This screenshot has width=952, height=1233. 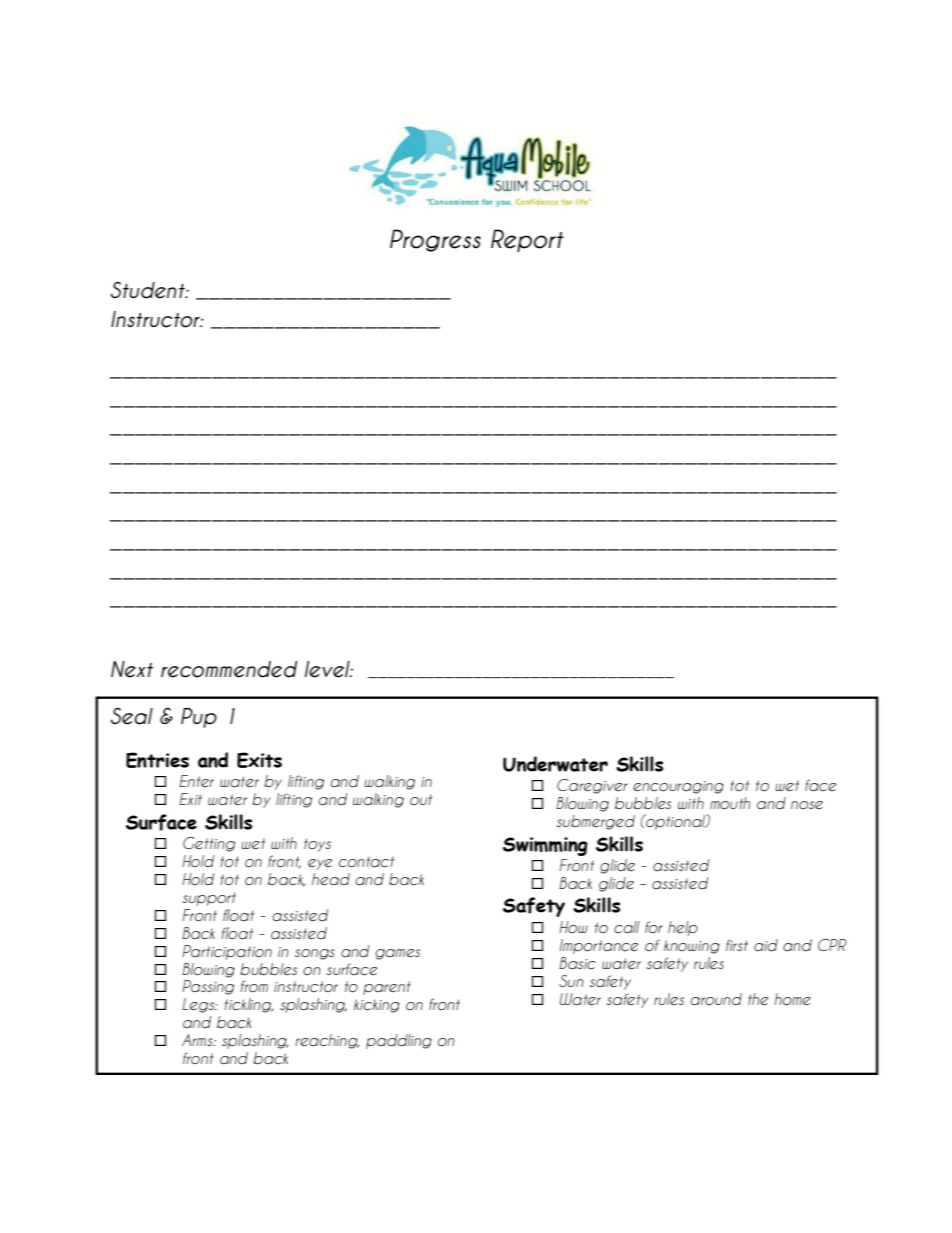 I want to click on Progress, so click(x=435, y=240).
